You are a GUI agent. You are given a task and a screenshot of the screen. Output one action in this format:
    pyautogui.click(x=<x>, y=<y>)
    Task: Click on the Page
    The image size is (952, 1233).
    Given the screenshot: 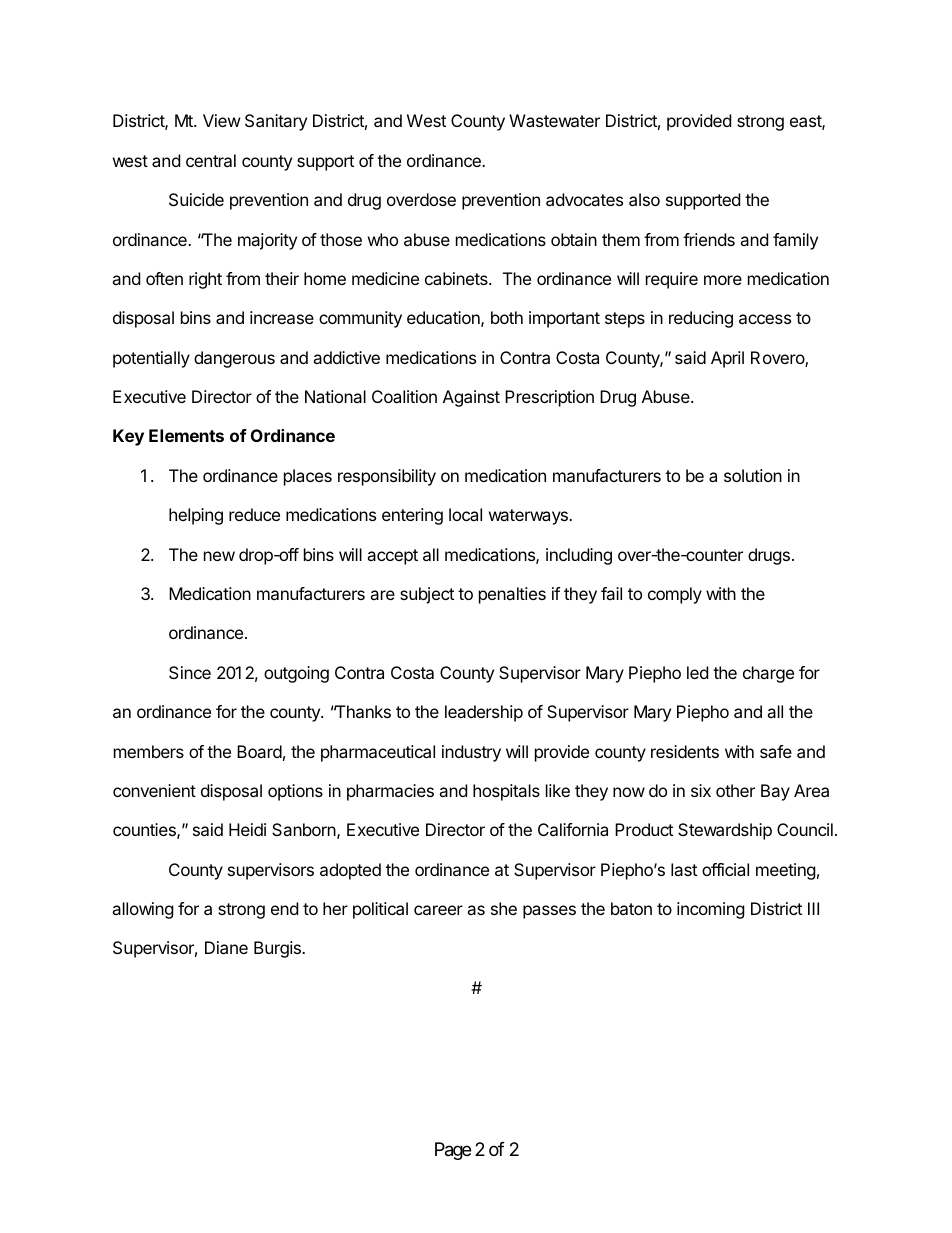 What is the action you would take?
    pyautogui.click(x=453, y=1151)
